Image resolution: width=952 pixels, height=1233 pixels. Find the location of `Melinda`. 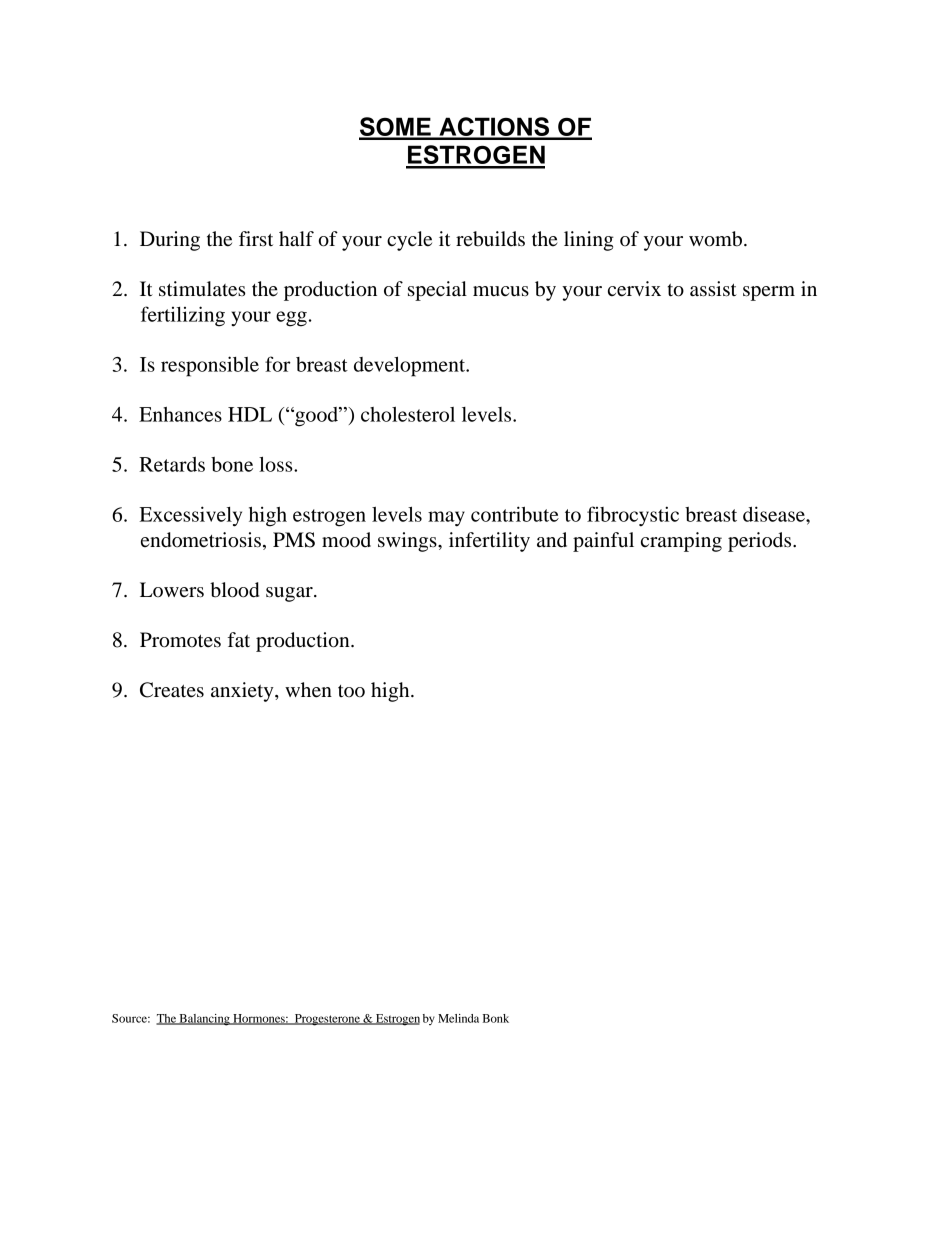

Melinda is located at coordinates (458, 1018).
